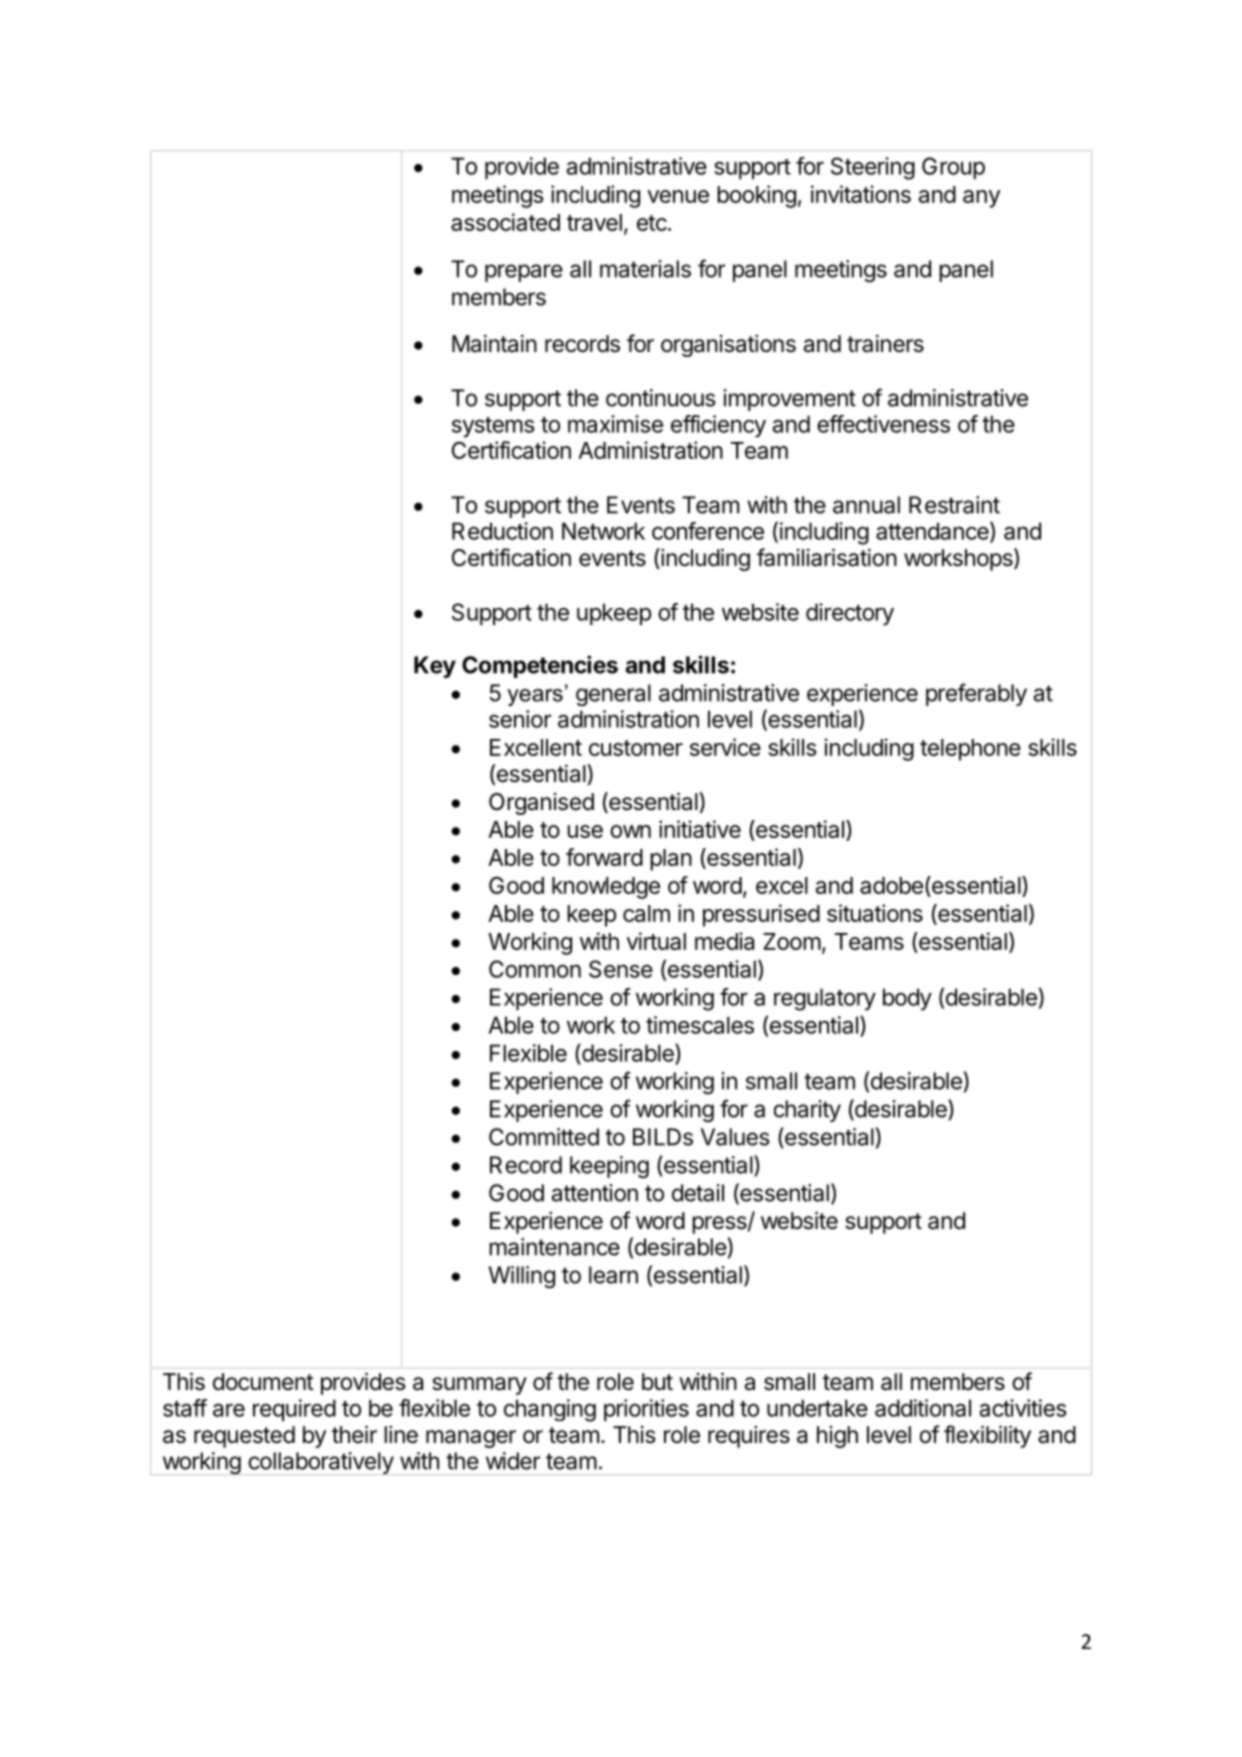  Describe the element at coordinates (435, 667) in the screenshot. I see `Key` at that location.
